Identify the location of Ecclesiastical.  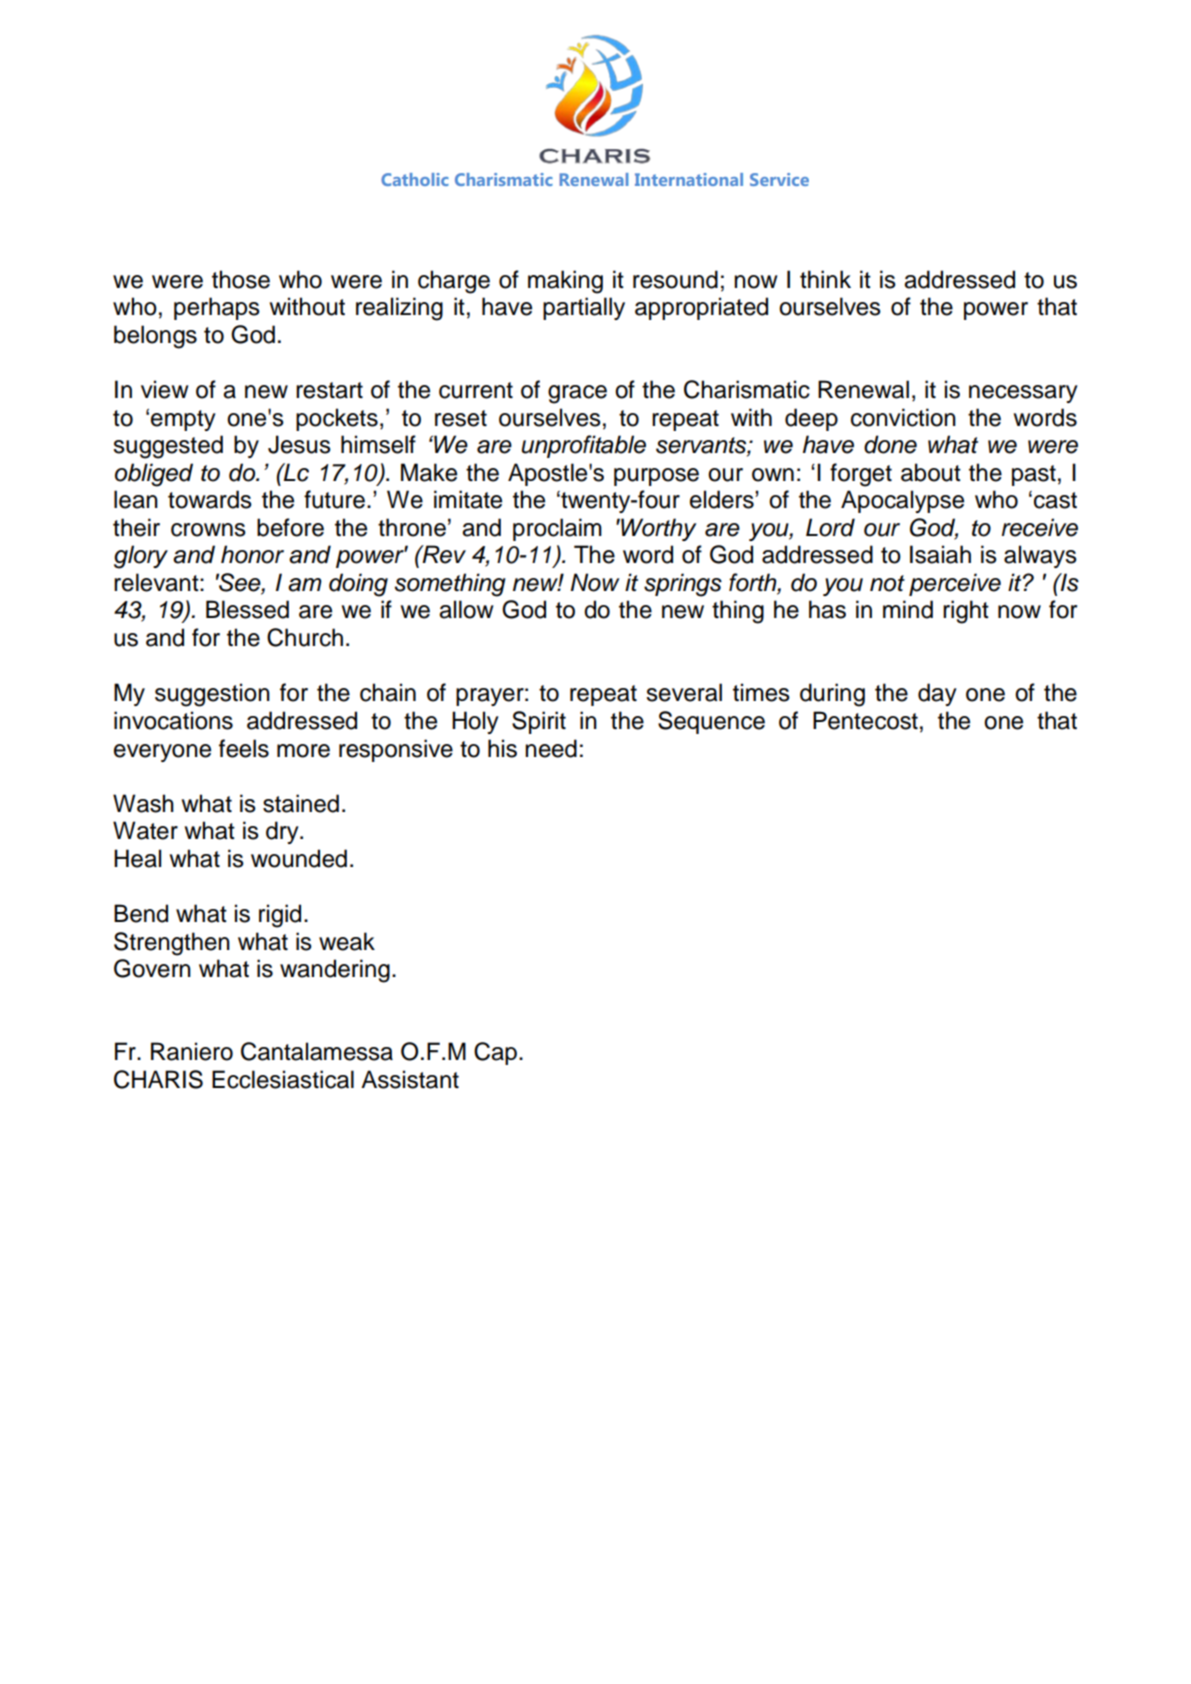
(283, 1079).
